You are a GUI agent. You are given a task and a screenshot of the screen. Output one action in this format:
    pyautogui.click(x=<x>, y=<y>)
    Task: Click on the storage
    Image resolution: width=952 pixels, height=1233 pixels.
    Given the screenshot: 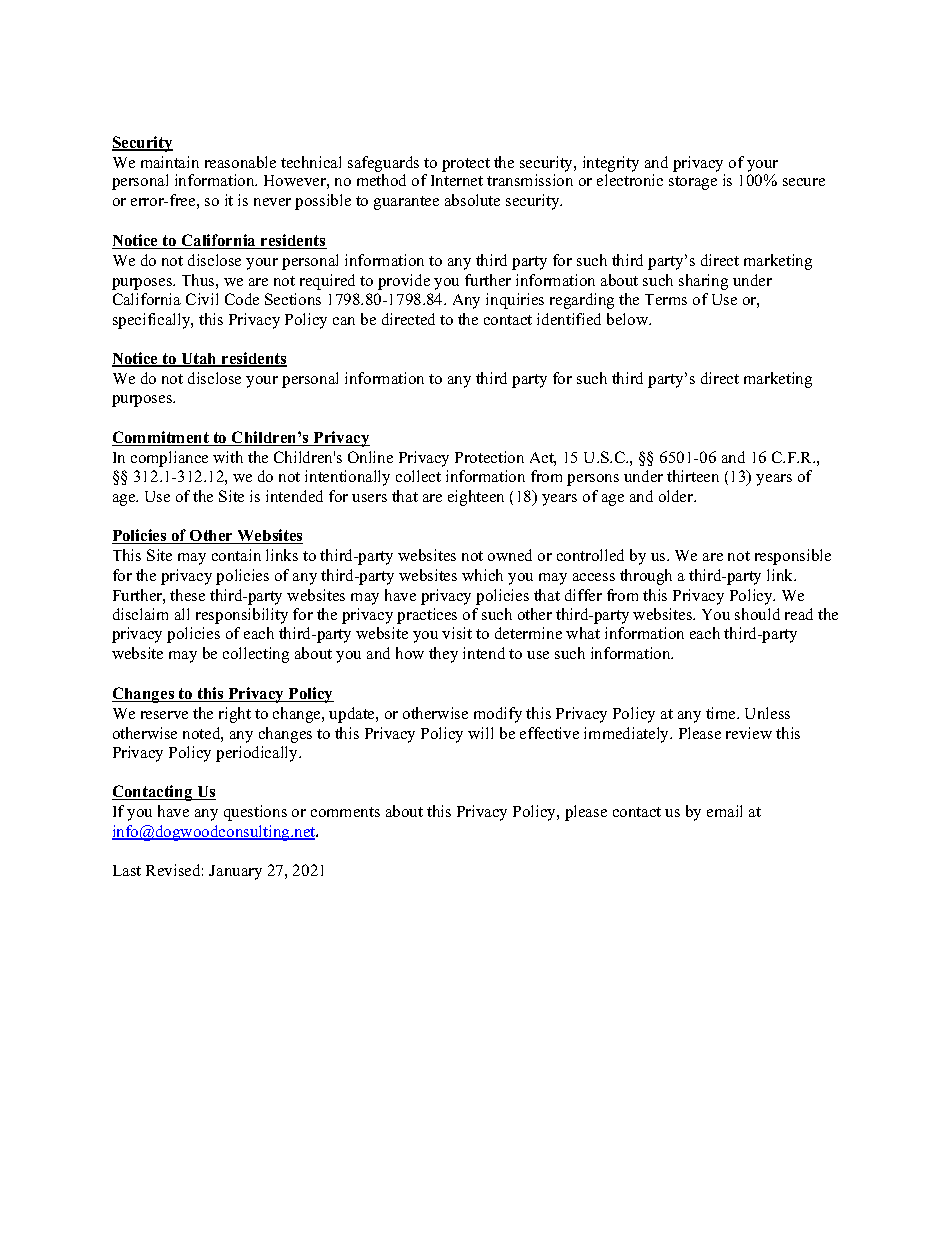 What is the action you would take?
    pyautogui.click(x=693, y=183)
